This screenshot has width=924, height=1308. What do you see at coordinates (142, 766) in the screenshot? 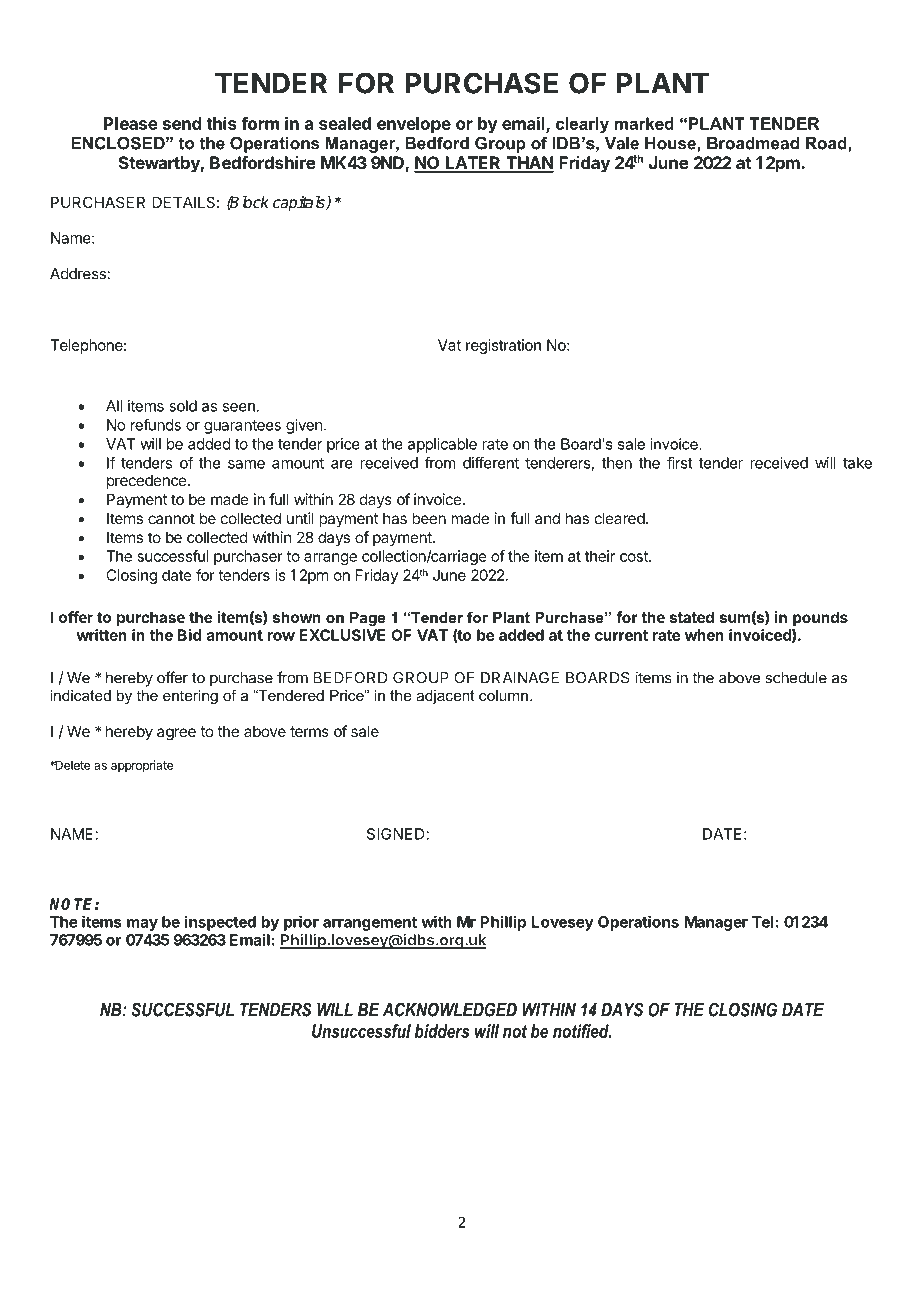
I see `appropriate` at bounding box center [142, 766].
